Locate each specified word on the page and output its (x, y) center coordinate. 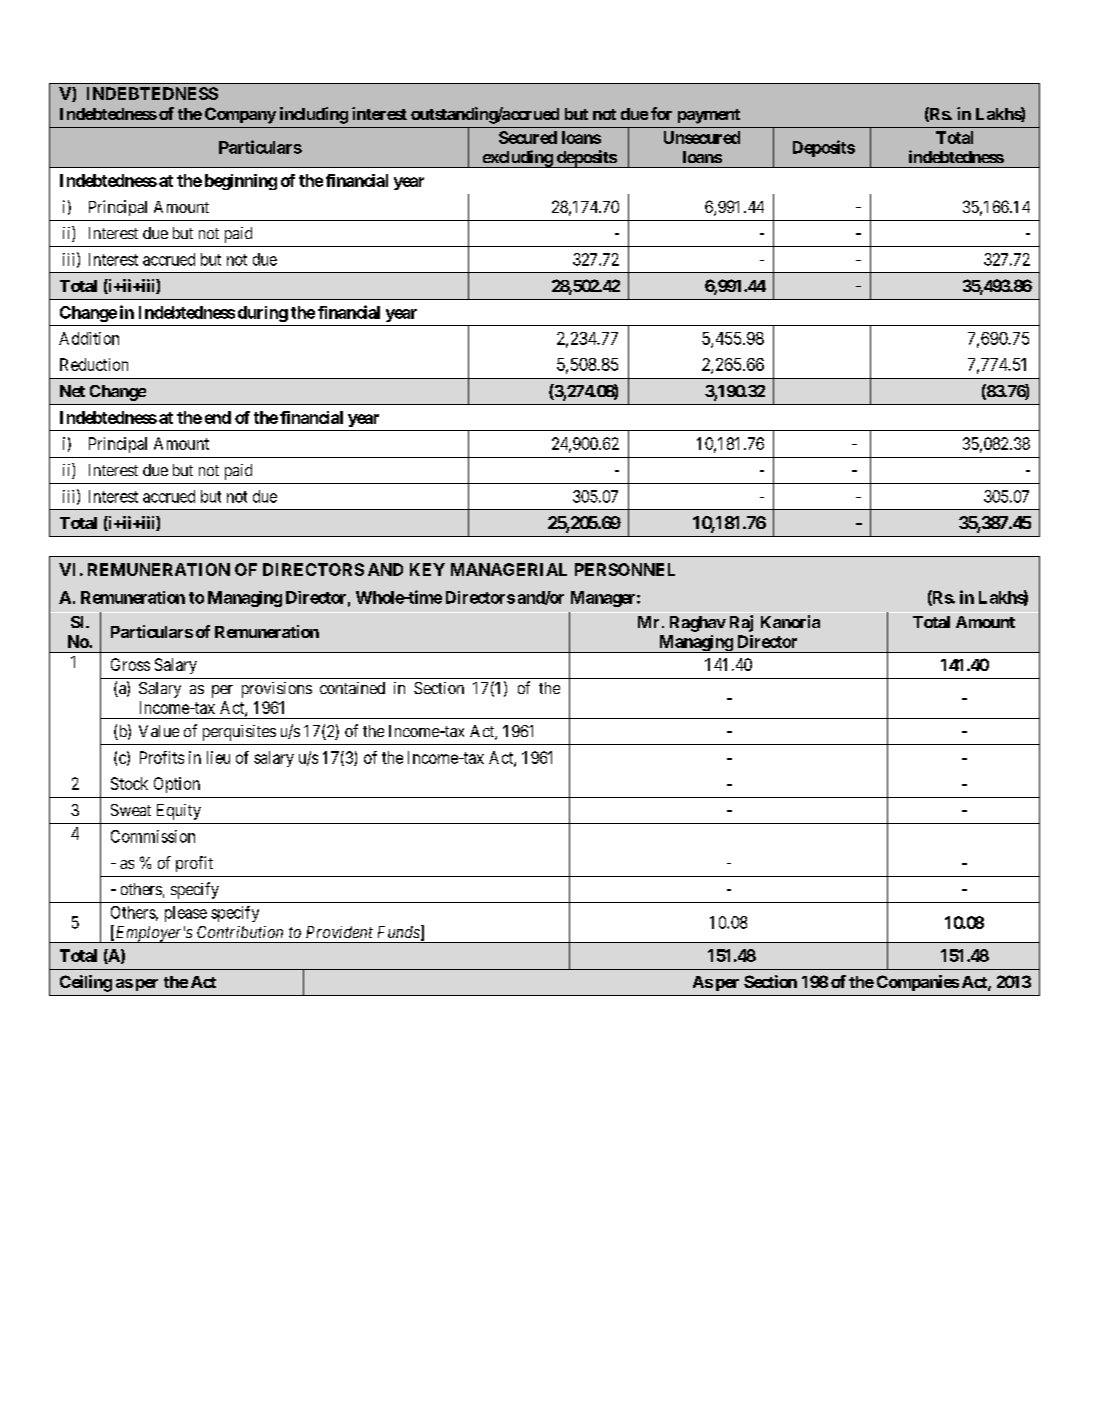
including (314, 115)
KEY (427, 569)
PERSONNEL (625, 569)
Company (240, 115)
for (661, 113)
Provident (339, 932)
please (186, 914)
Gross (130, 664)
